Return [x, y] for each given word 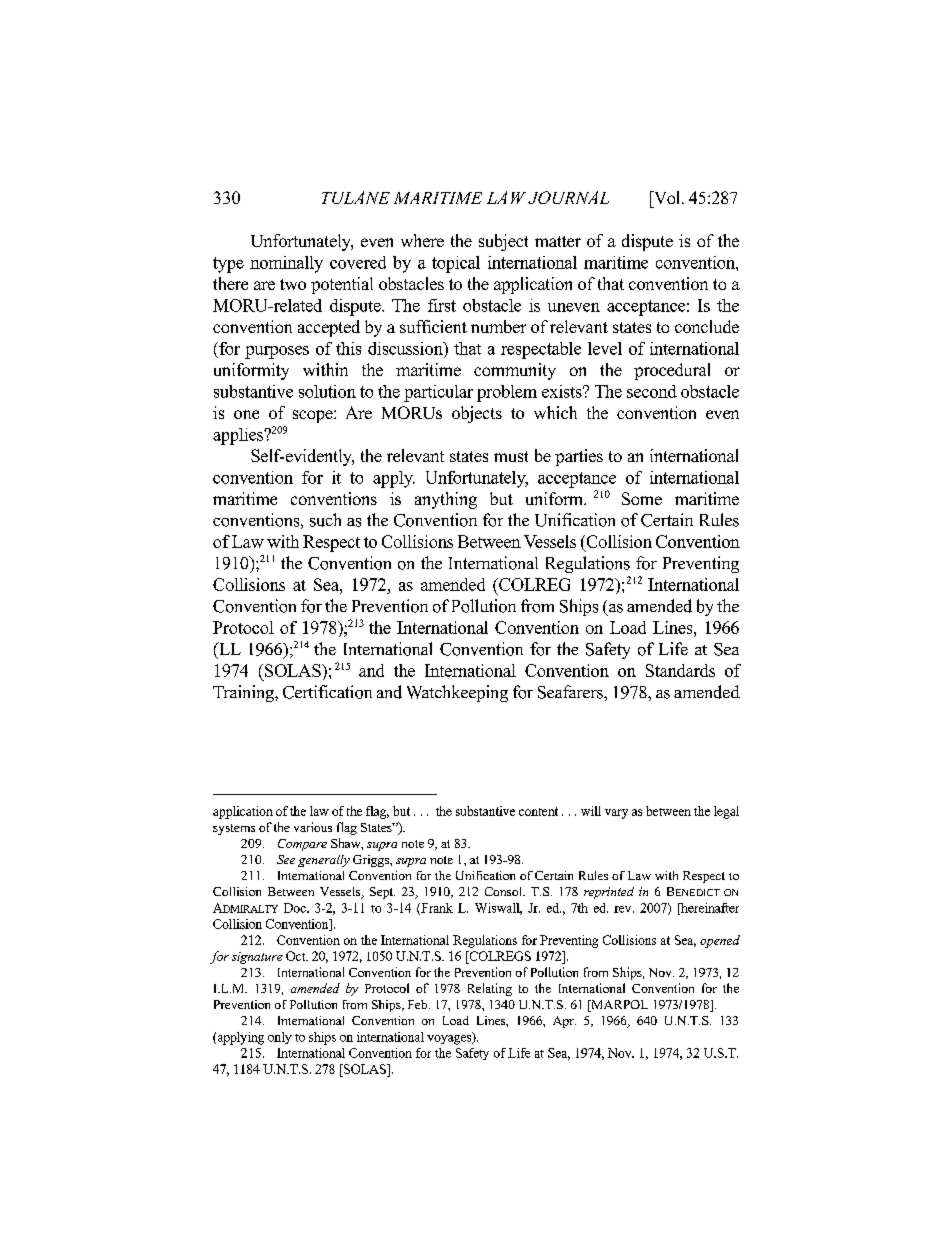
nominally [286, 264]
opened [720, 941]
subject [503, 242]
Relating [490, 989]
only [280, 1038]
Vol [667, 197]
